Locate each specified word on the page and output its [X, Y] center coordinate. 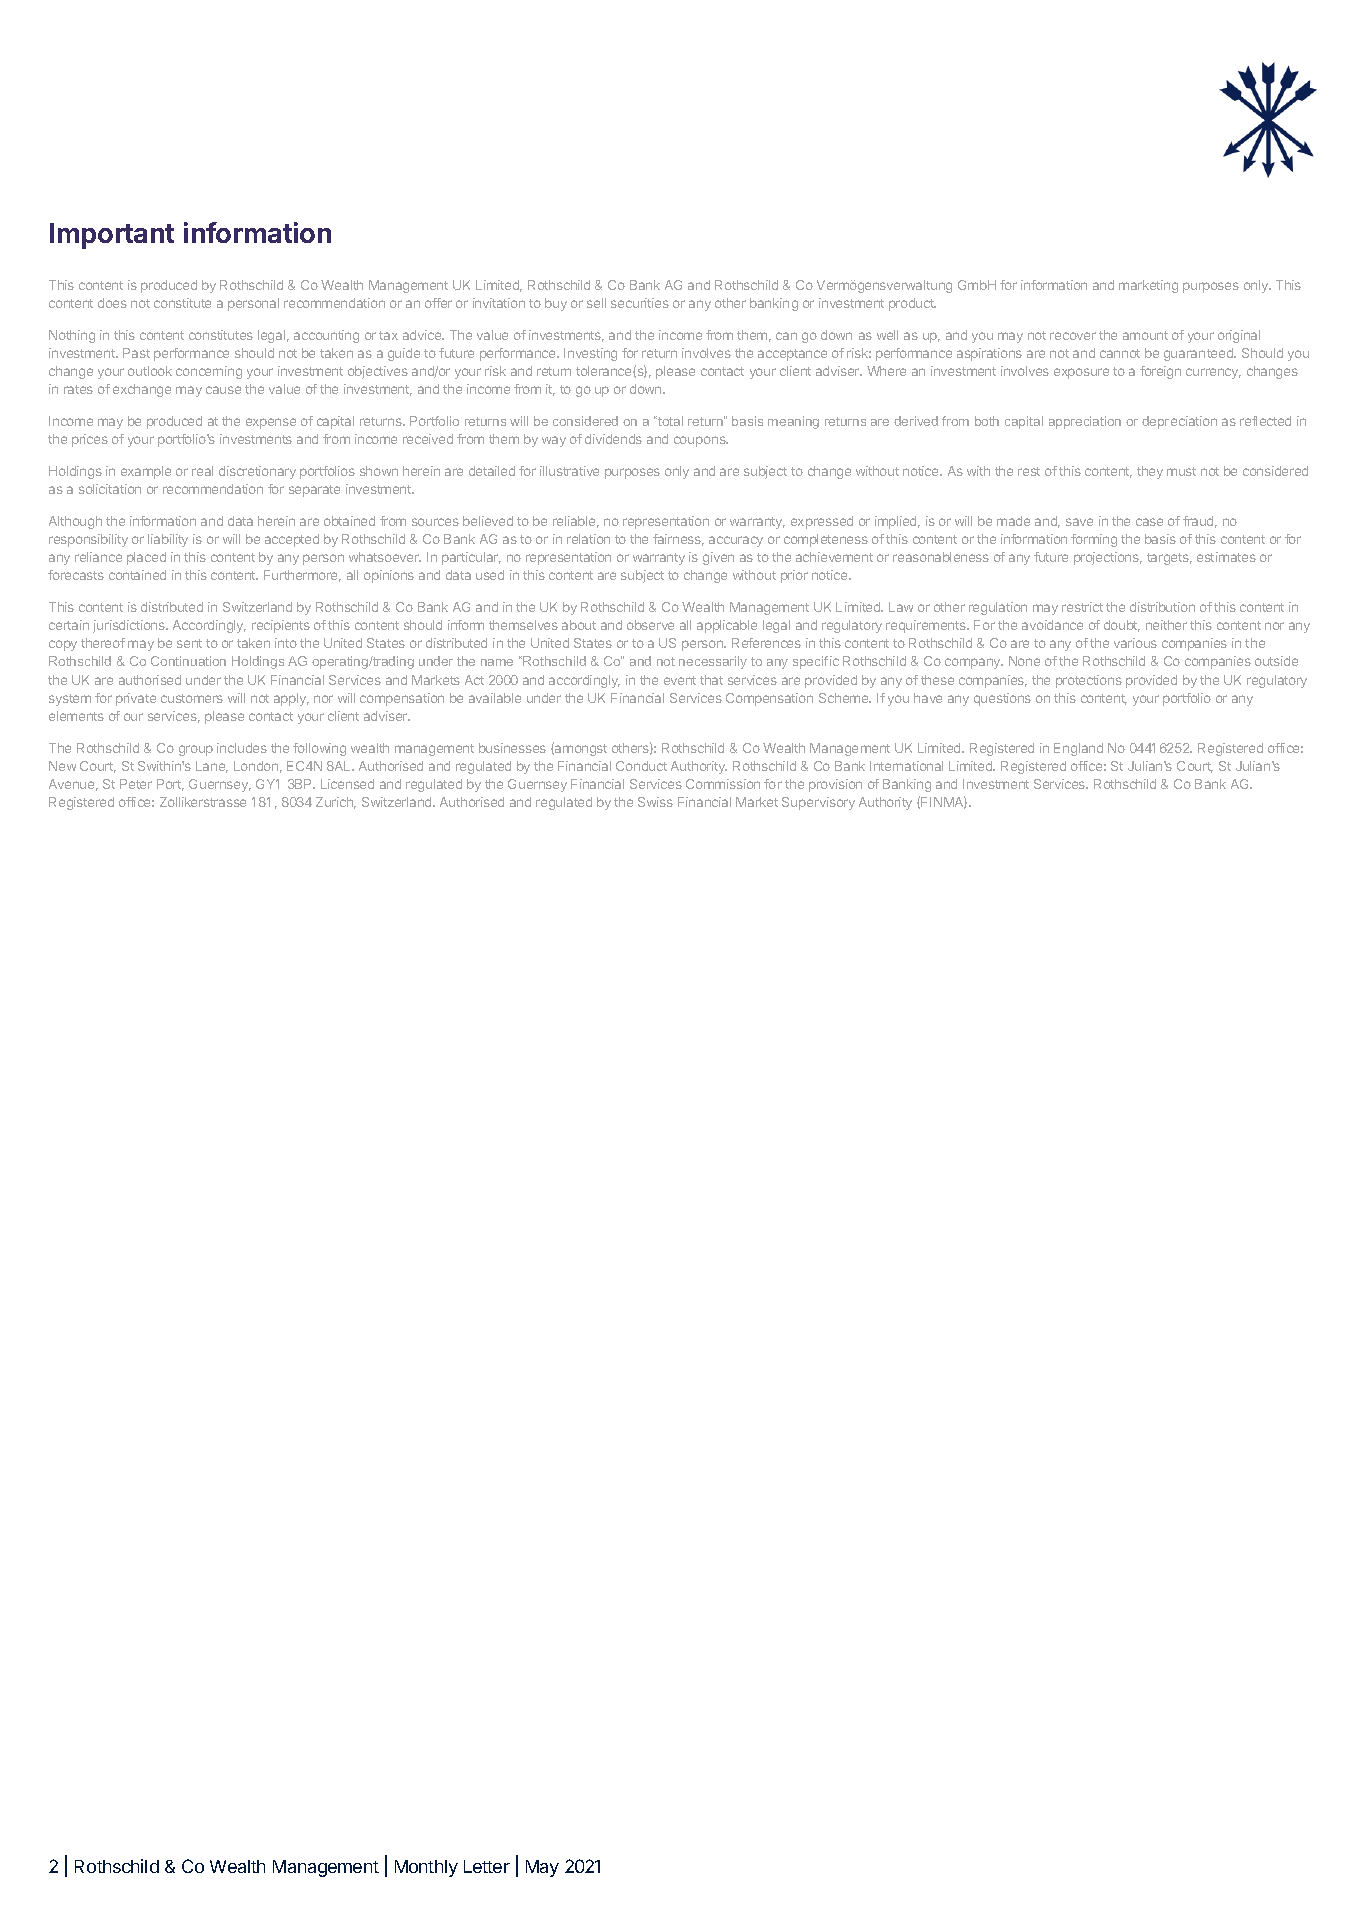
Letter [487, 1866]
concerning [209, 372]
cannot [1120, 353]
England [1078, 749]
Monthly [426, 1868]
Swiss [655, 802]
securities [640, 303]
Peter [136, 784]
